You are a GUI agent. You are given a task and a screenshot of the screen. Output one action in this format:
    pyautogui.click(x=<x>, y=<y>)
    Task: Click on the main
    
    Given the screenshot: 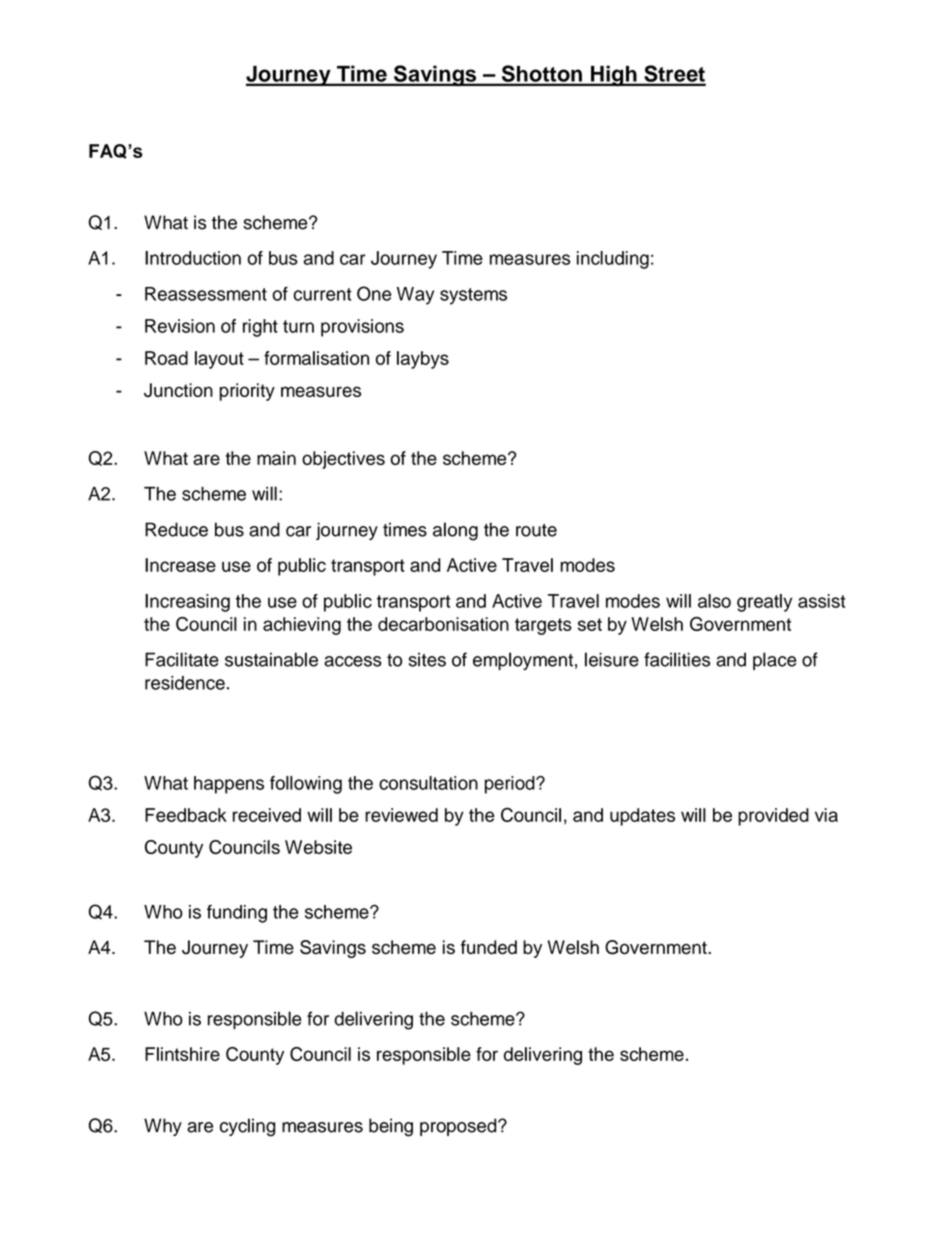 What is the action you would take?
    pyautogui.click(x=276, y=458)
